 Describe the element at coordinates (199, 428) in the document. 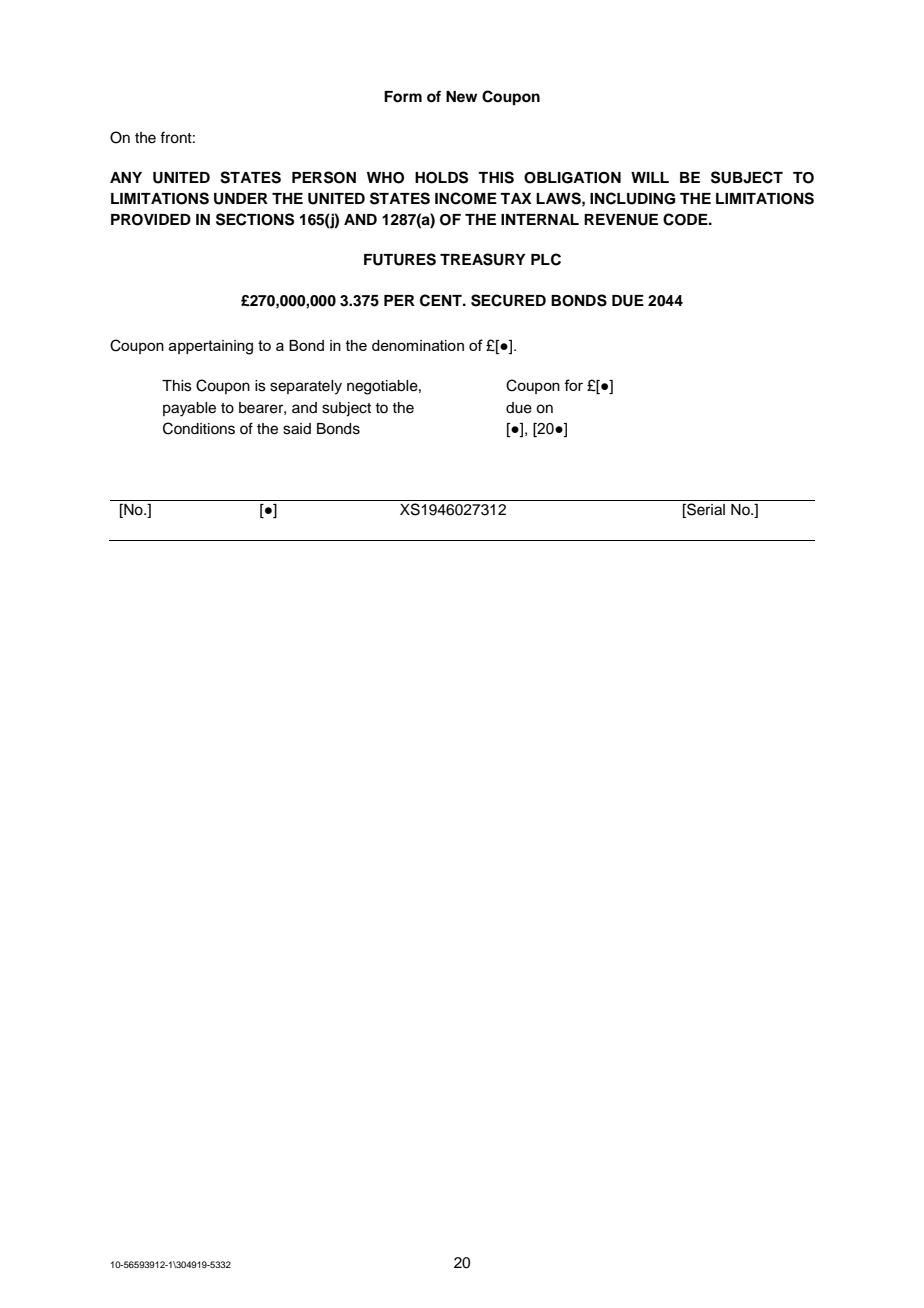

I see `Conditions` at that location.
